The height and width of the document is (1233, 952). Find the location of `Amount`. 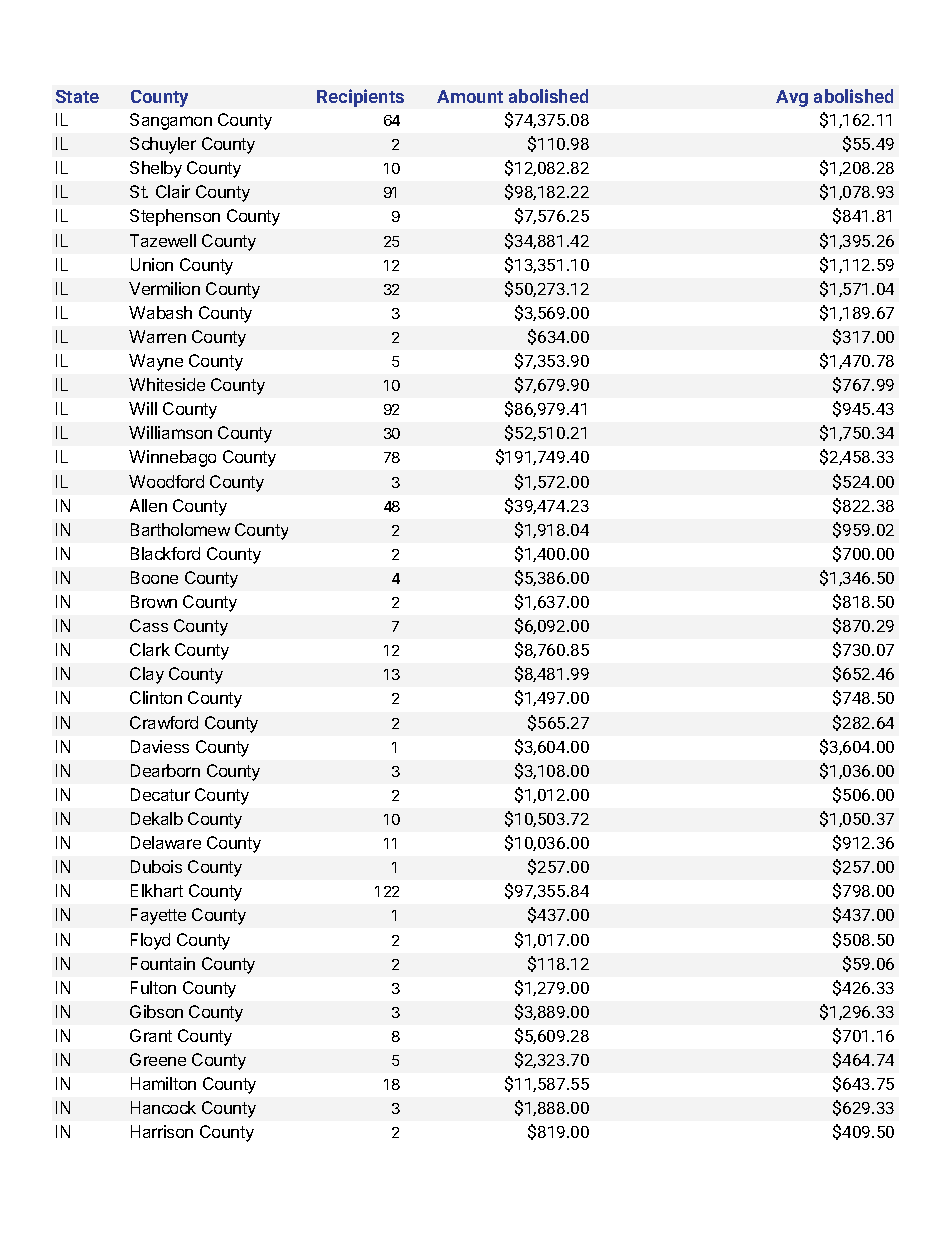

Amount is located at coordinates (470, 96).
